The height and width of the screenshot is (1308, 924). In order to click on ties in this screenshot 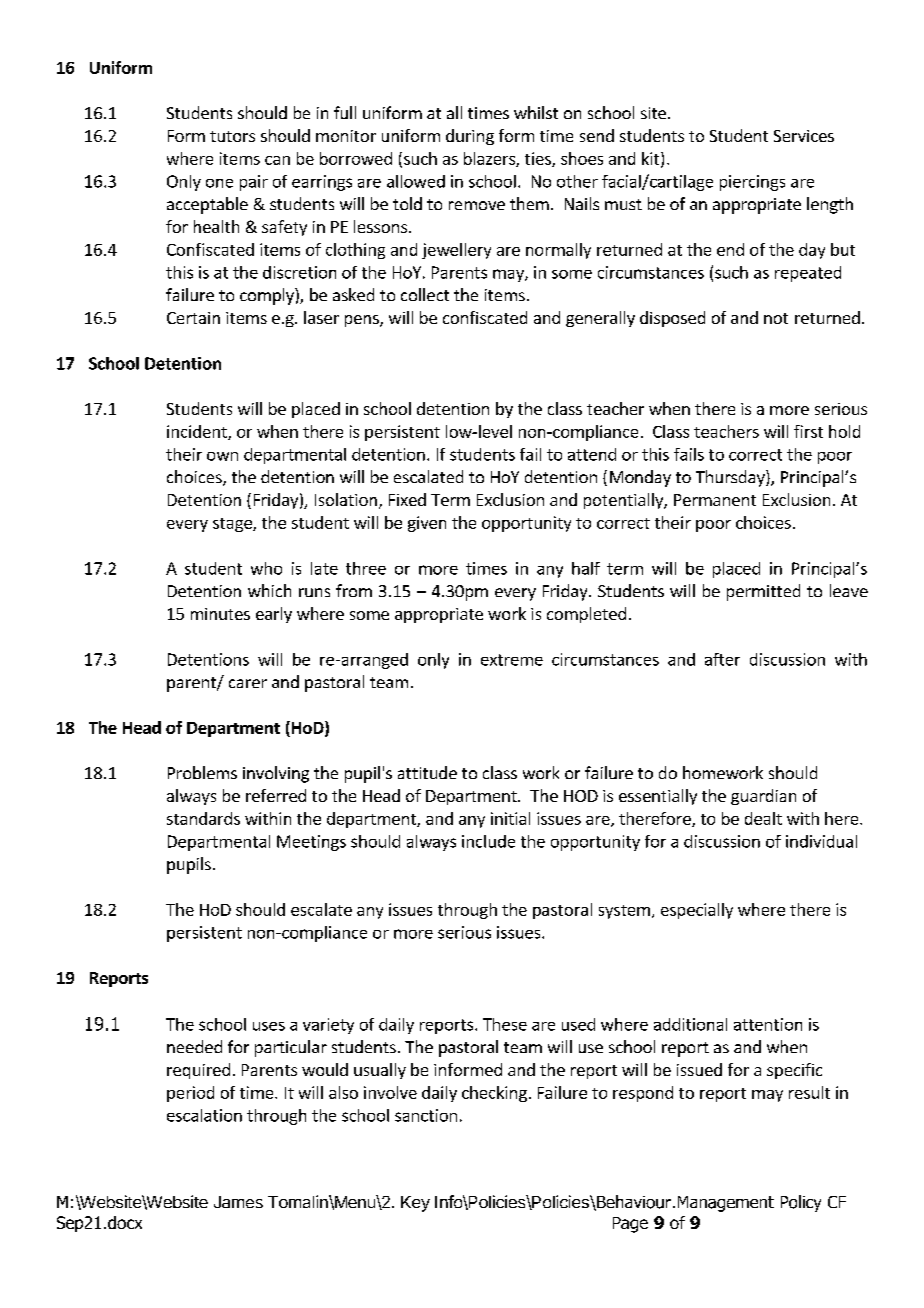, I will do `click(539, 159)`.
